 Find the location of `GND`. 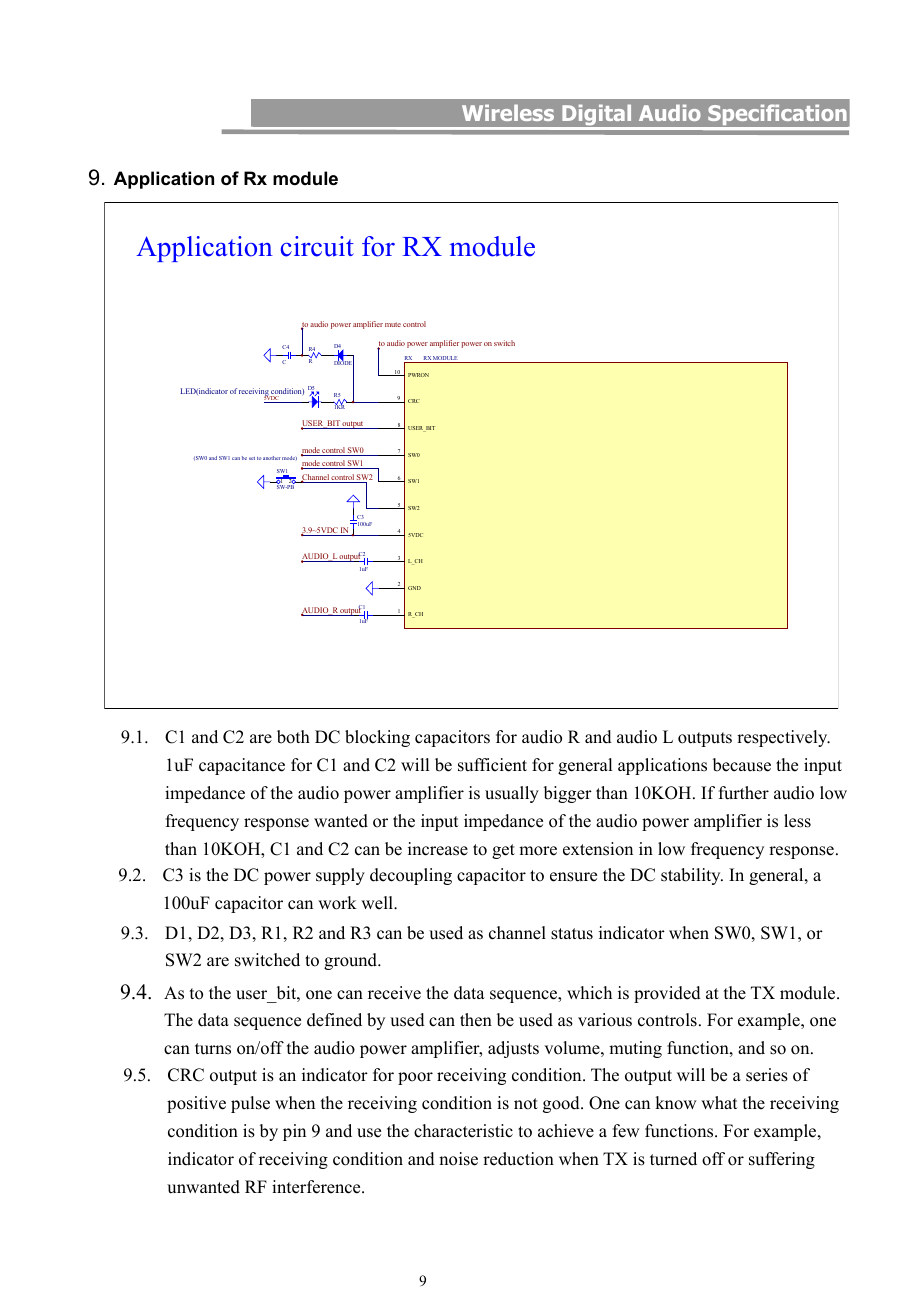

GND is located at coordinates (414, 588).
